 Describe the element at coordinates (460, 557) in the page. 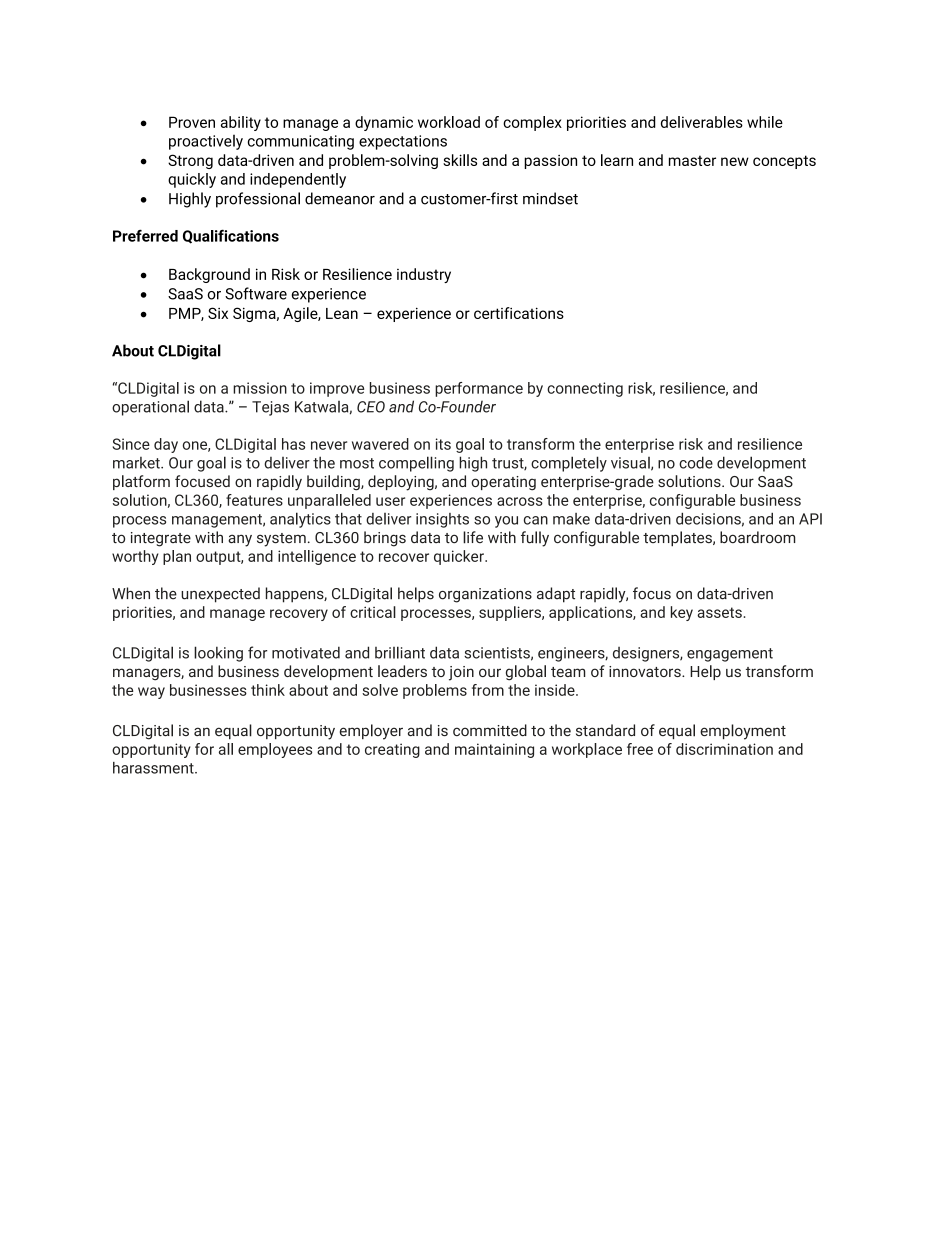

I see `quicker` at that location.
